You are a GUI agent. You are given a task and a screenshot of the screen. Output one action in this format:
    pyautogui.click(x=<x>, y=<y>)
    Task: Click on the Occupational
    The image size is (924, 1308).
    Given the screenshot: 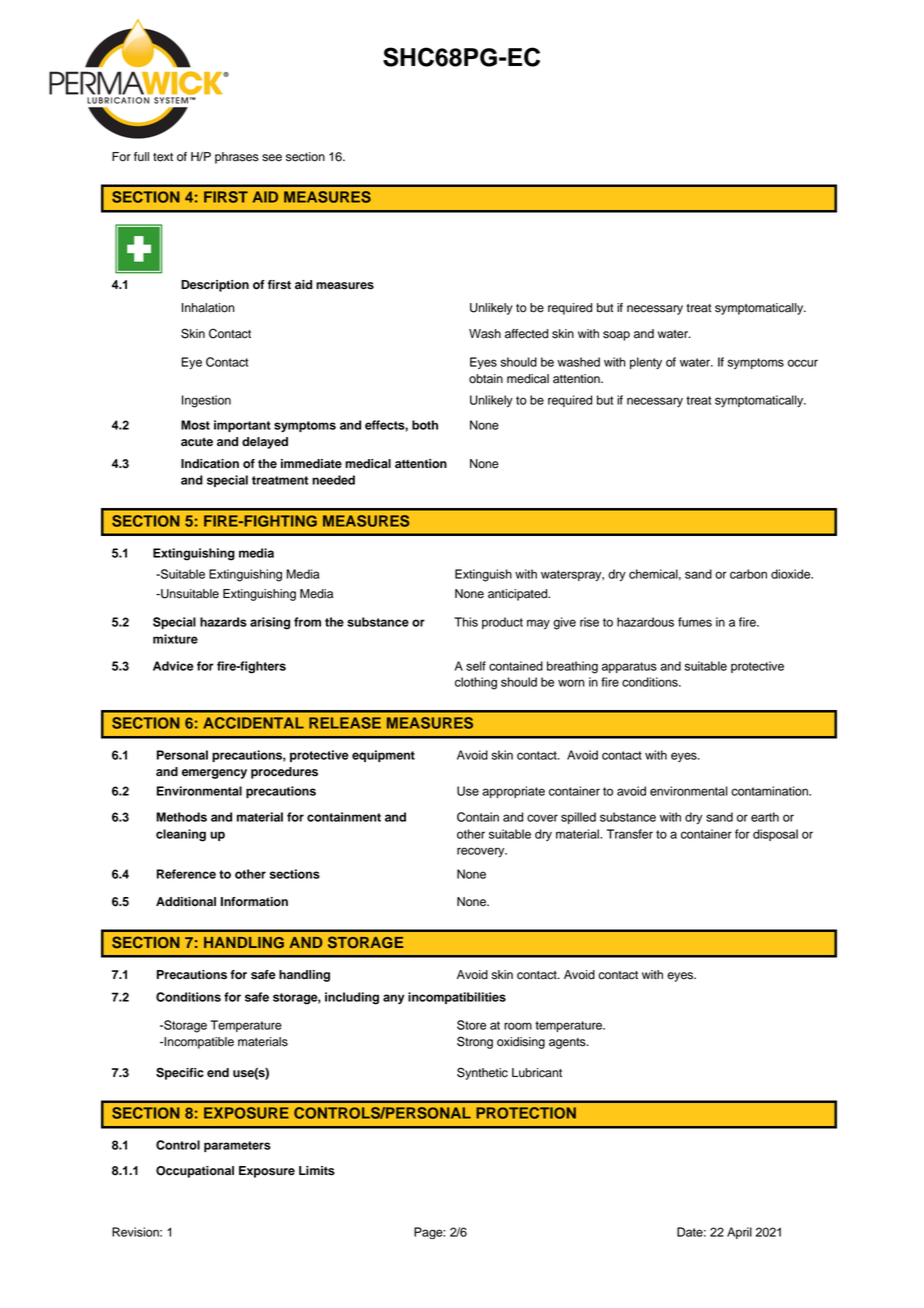 What is the action you would take?
    pyautogui.click(x=195, y=1172)
